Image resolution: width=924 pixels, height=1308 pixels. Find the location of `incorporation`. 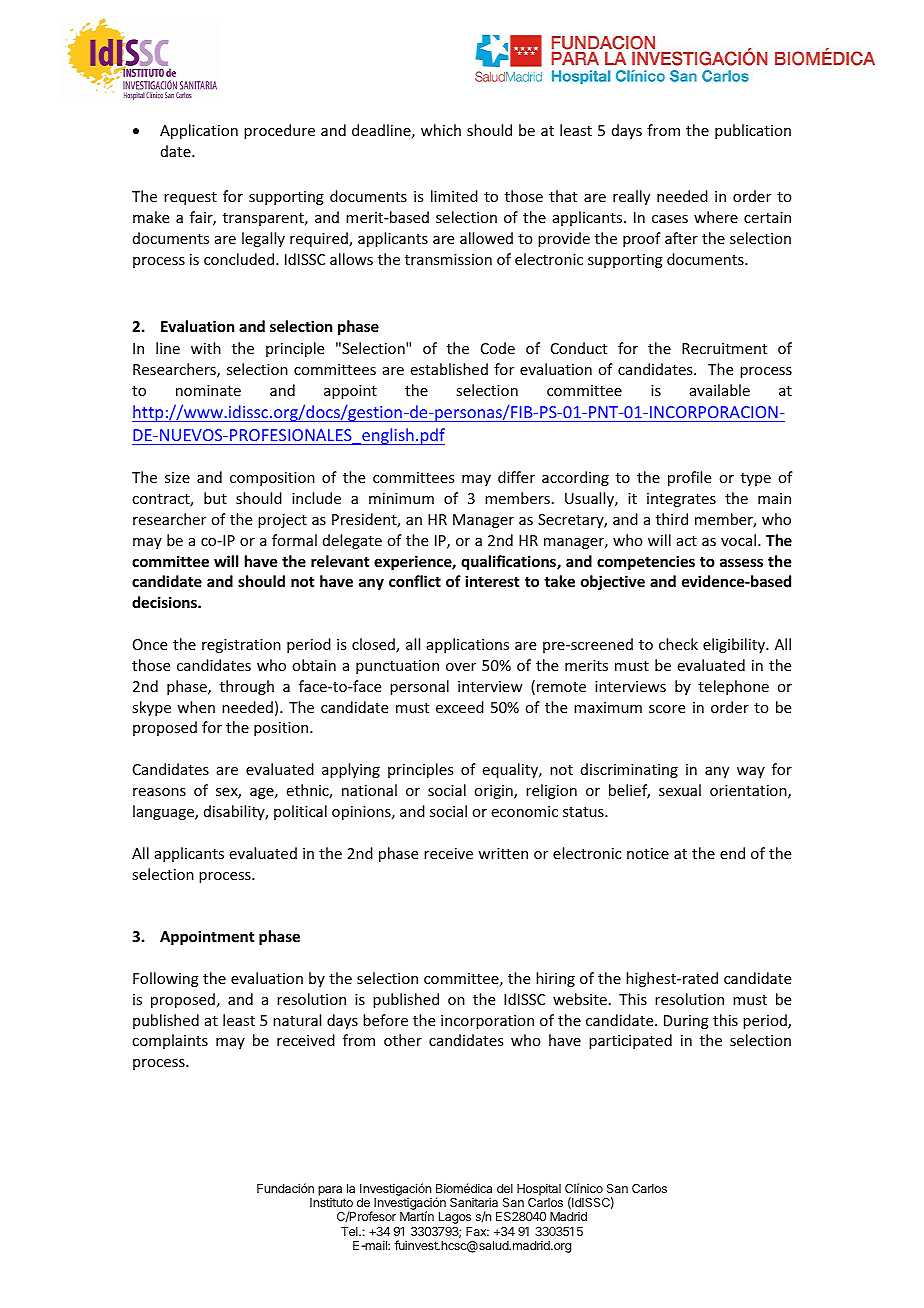

incorporation is located at coordinates (487, 1022).
